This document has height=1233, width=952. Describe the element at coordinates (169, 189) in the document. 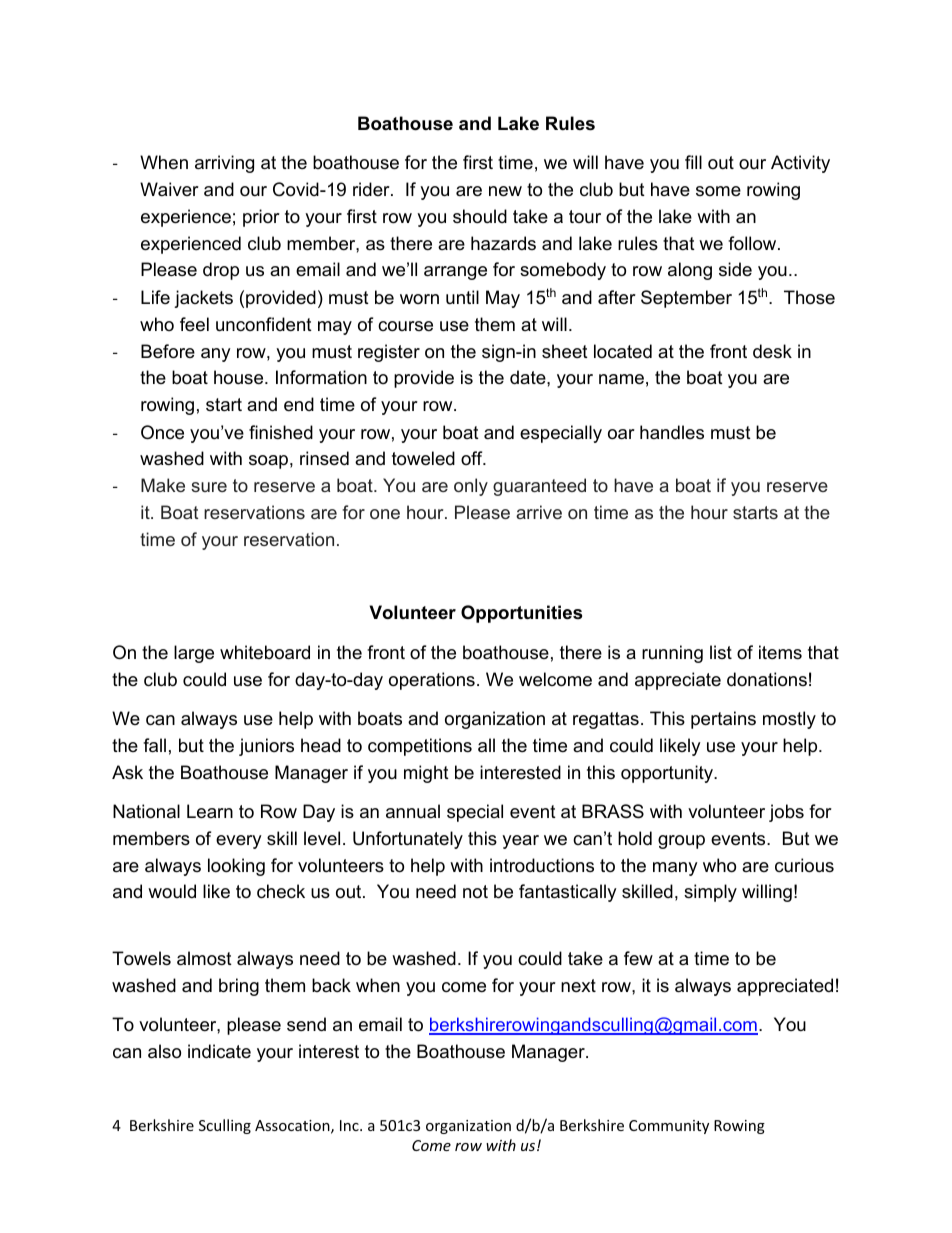

I see `Waiver` at that location.
